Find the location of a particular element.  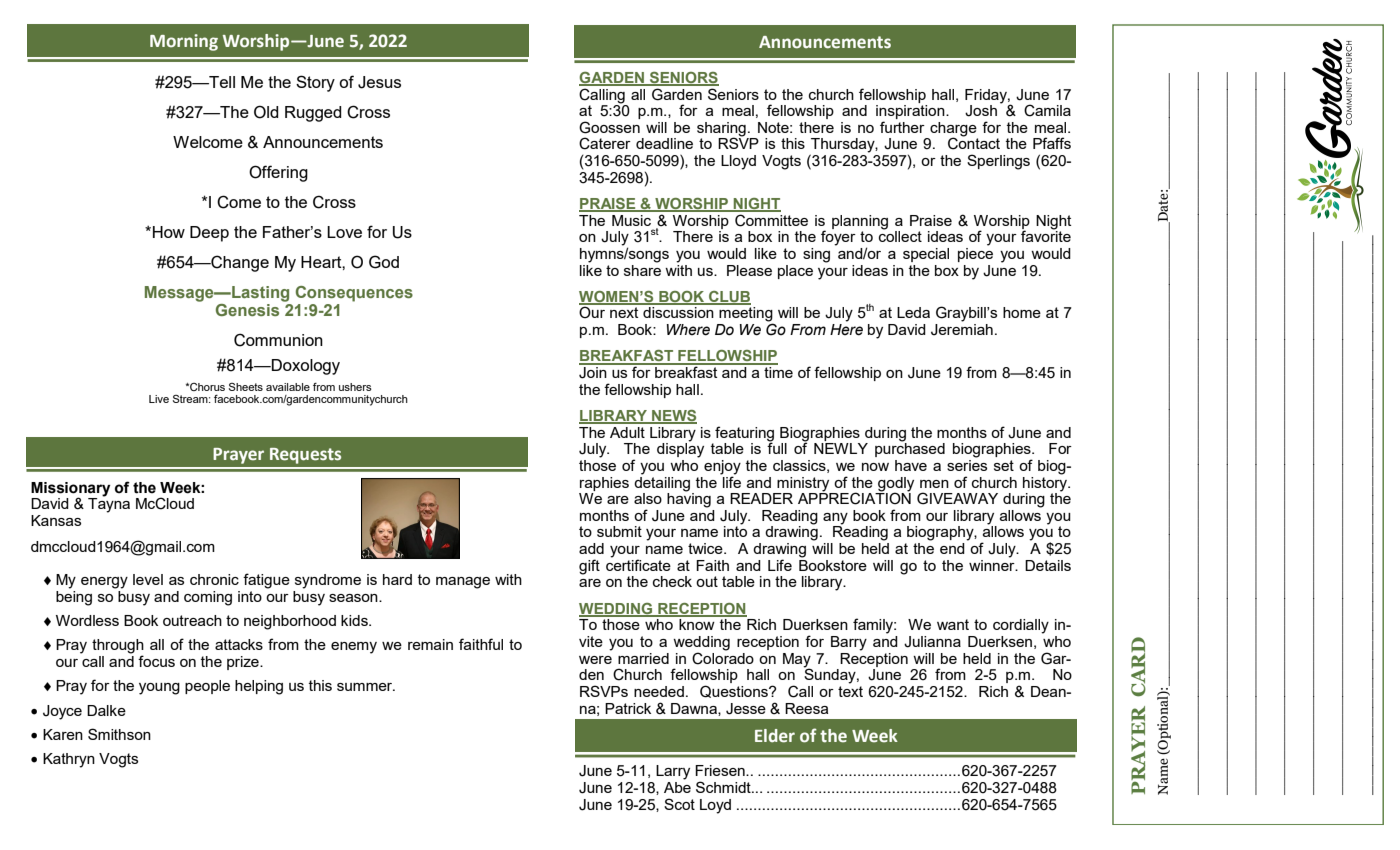

were is located at coordinates (595, 660).
